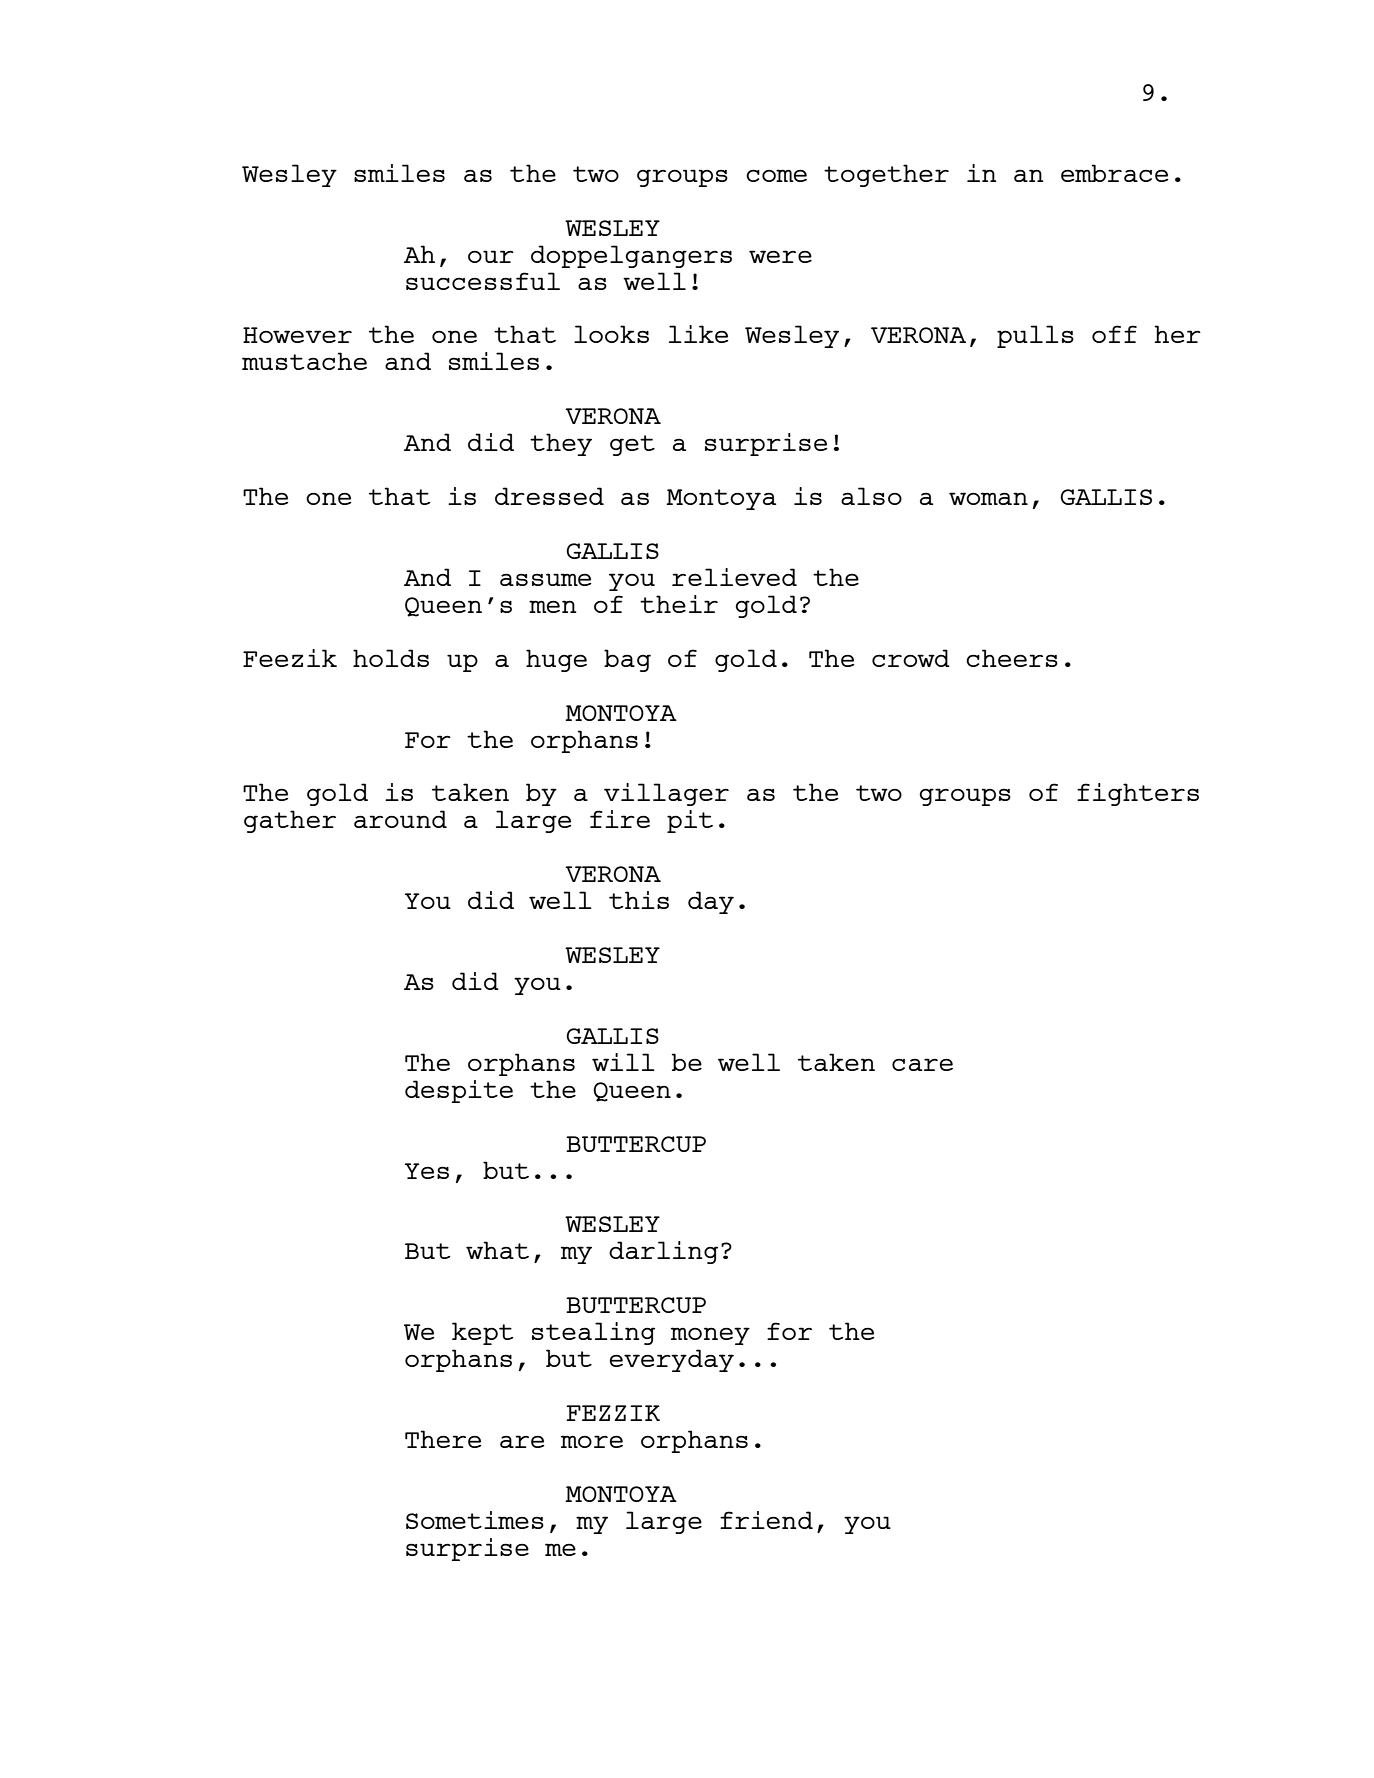 Image resolution: width=1374 pixels, height=1778 pixels. I want to click on embrace, so click(1115, 173).
